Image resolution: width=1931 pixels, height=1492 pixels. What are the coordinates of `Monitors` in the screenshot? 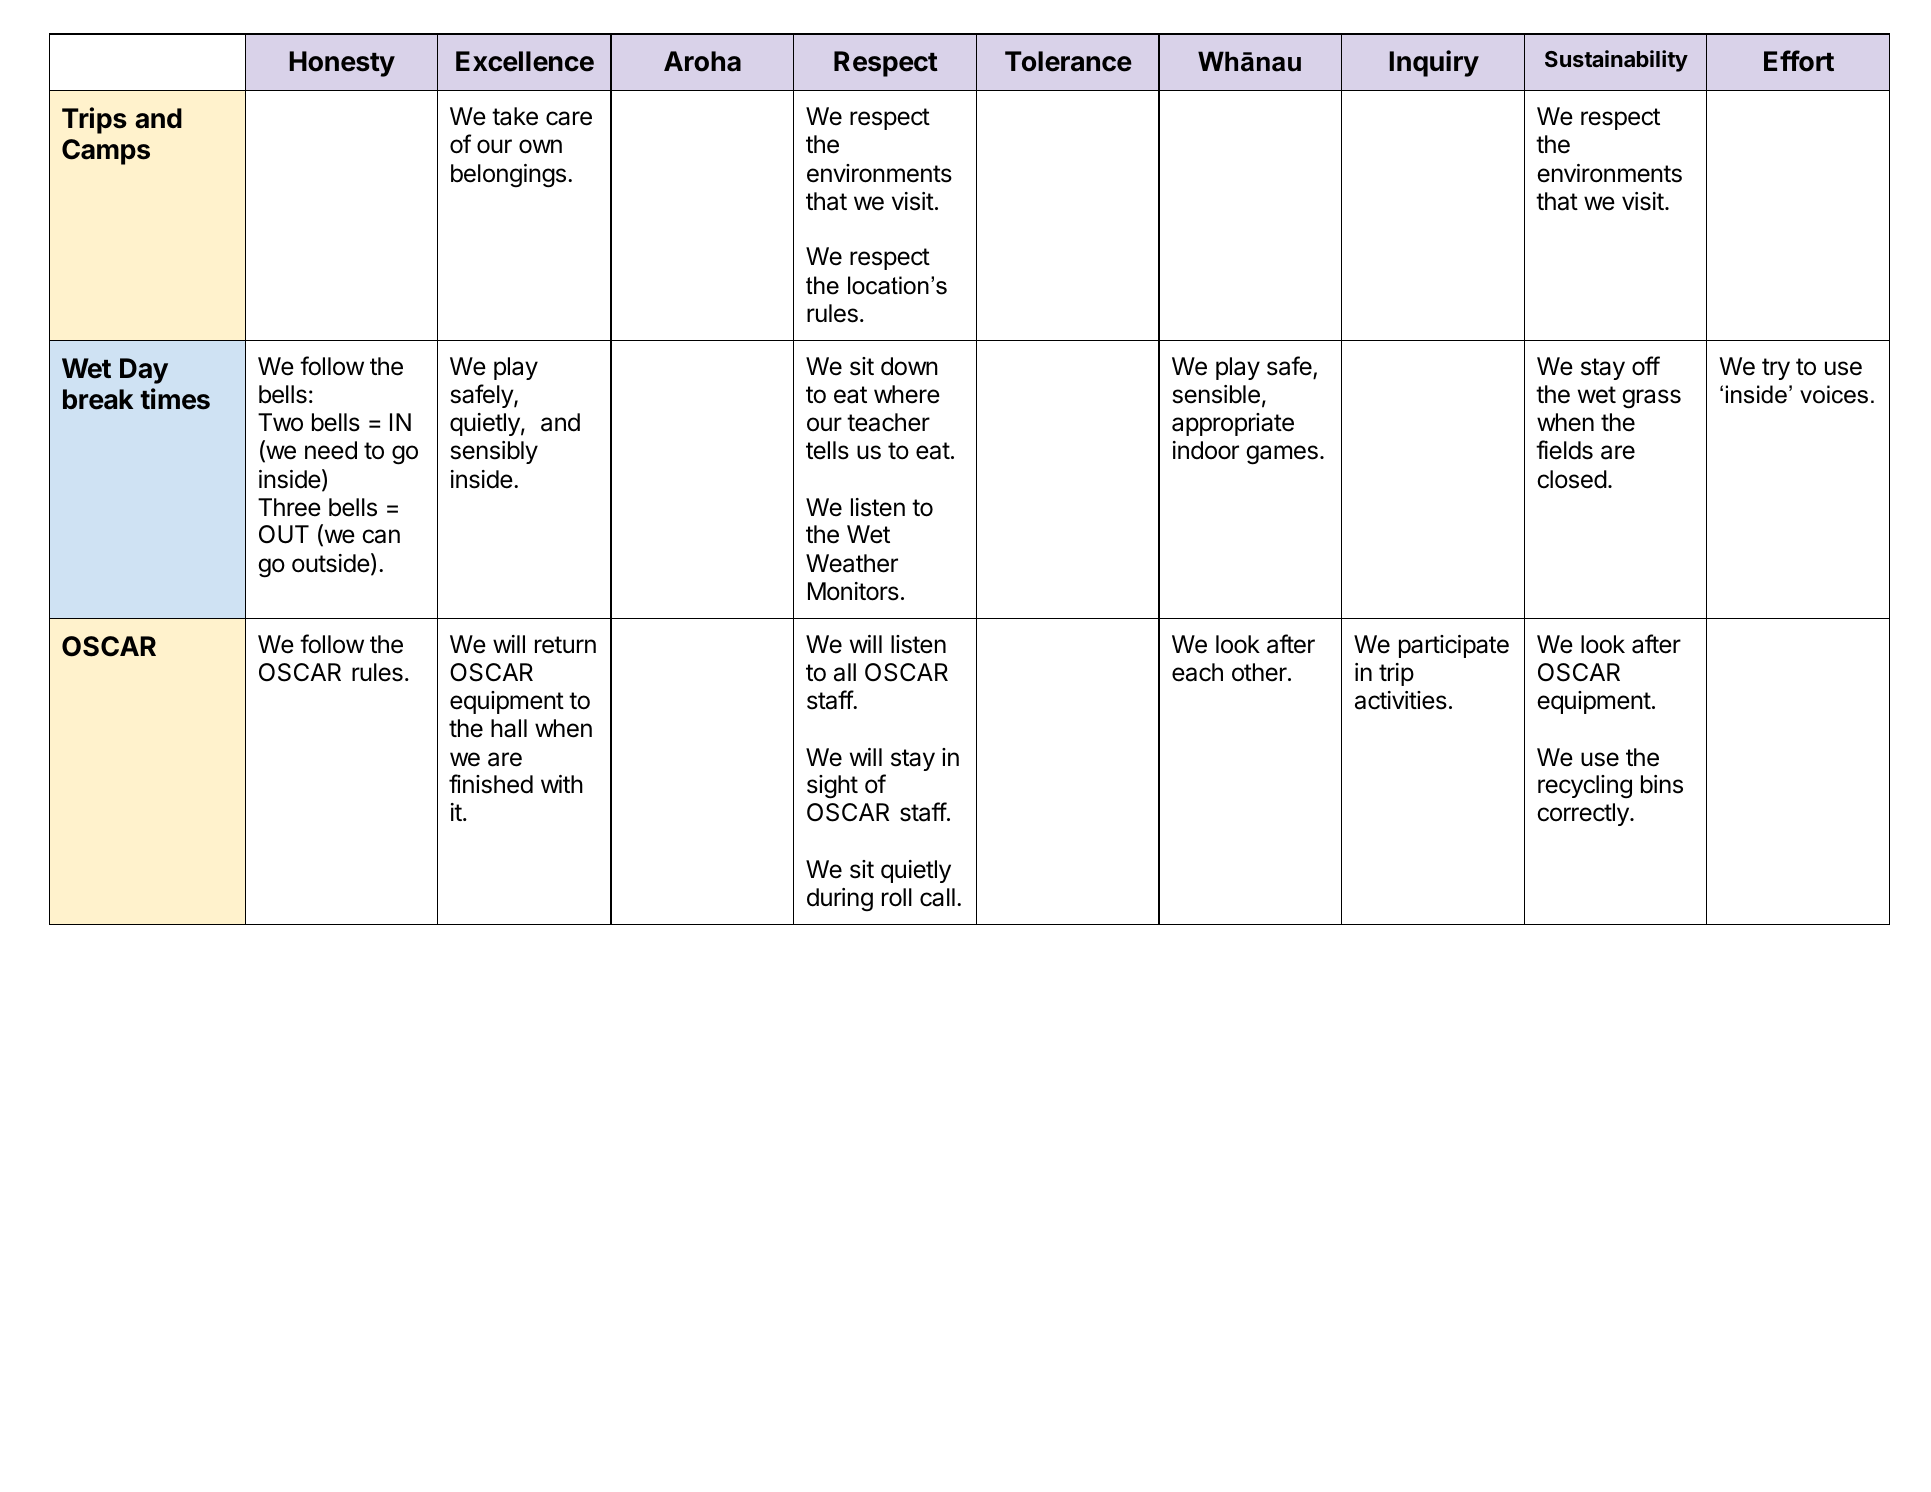 It's located at (853, 591).
